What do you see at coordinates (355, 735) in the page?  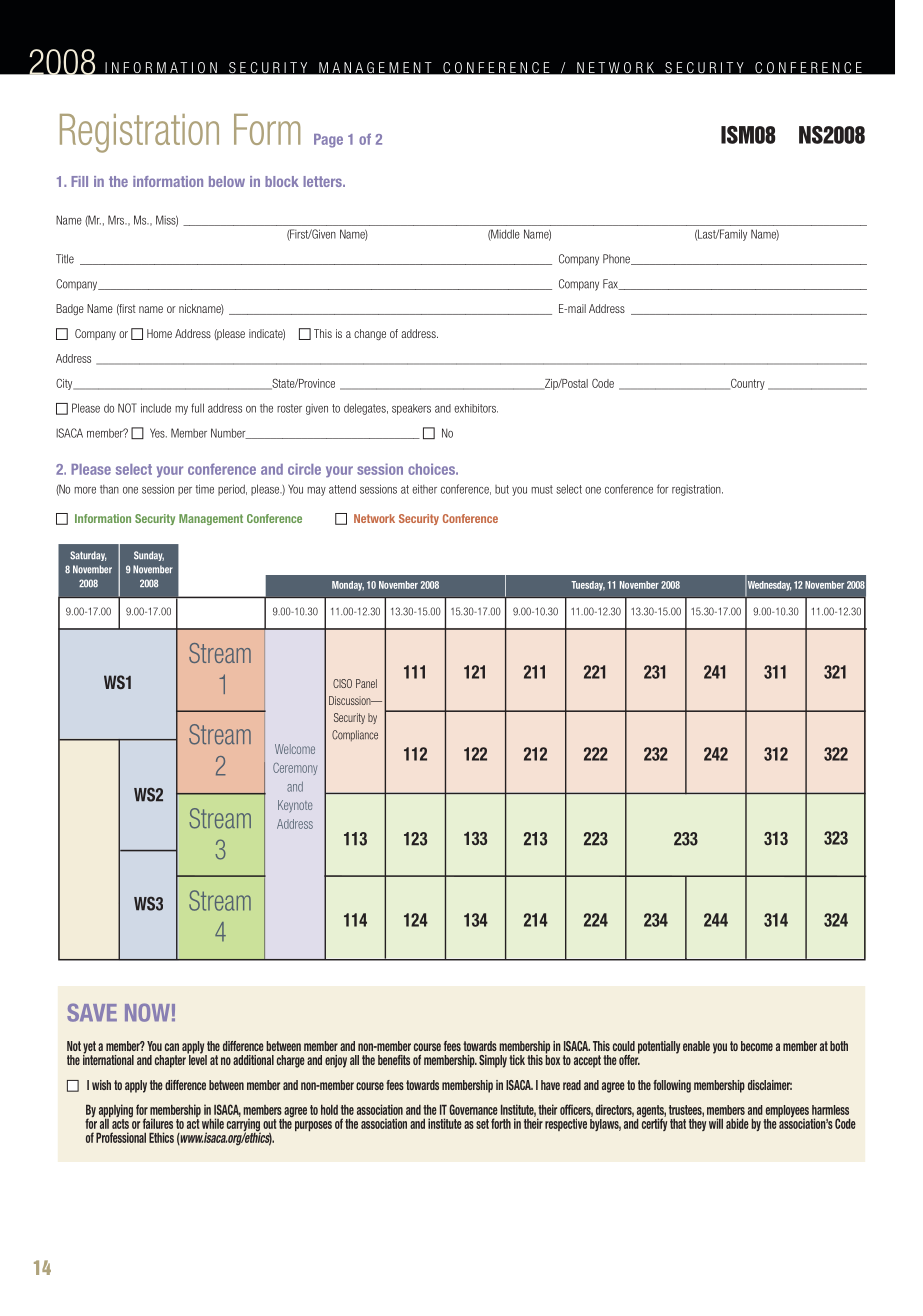 I see `Compliance` at bounding box center [355, 735].
